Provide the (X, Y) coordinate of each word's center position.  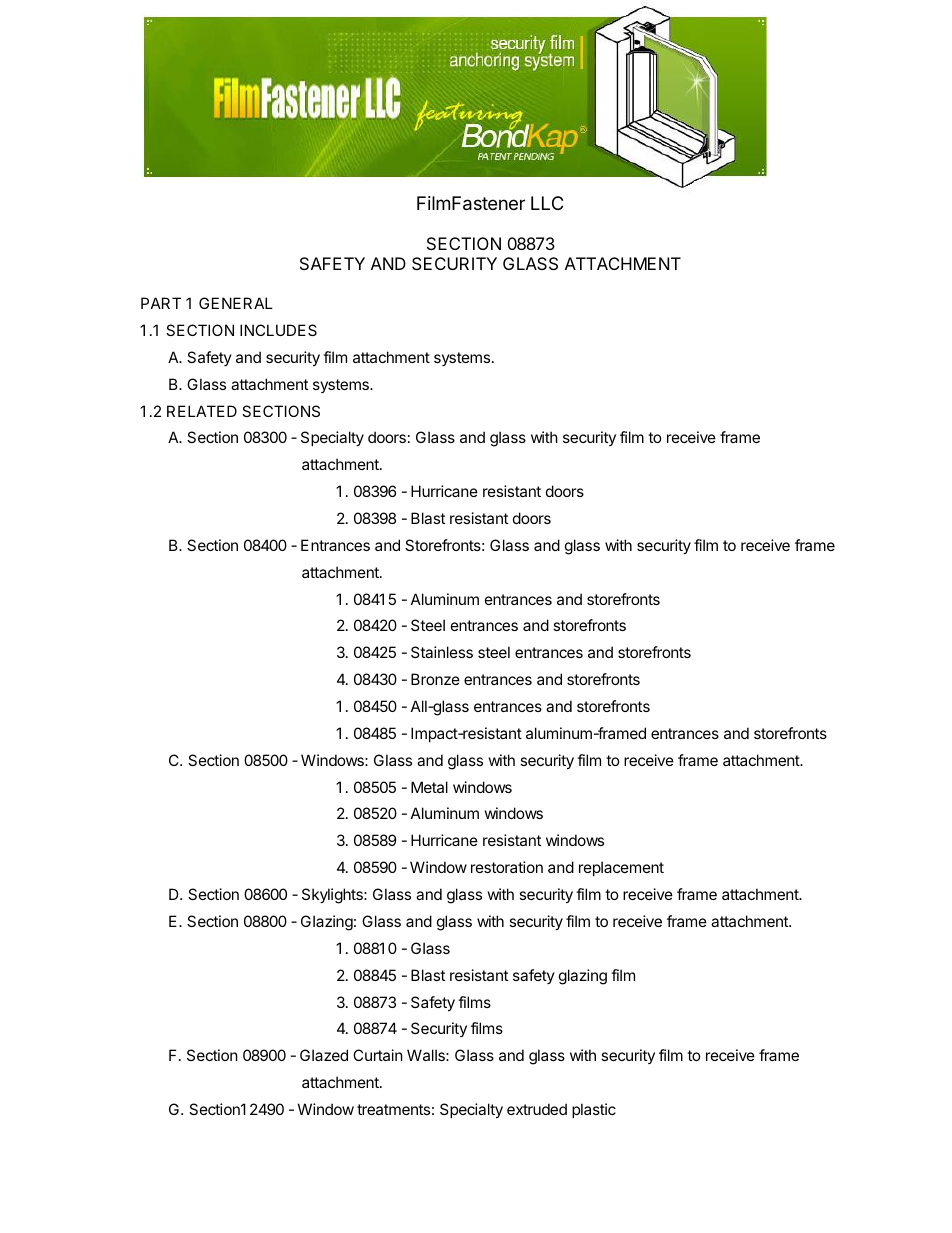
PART (161, 303)
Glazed (324, 1055)
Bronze (435, 679)
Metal (429, 787)
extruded (537, 1109)
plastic (594, 1110)
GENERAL (236, 303)
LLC (547, 203)
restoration (507, 867)
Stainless (442, 652)
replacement (621, 868)
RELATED (202, 411)
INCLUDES (278, 330)
